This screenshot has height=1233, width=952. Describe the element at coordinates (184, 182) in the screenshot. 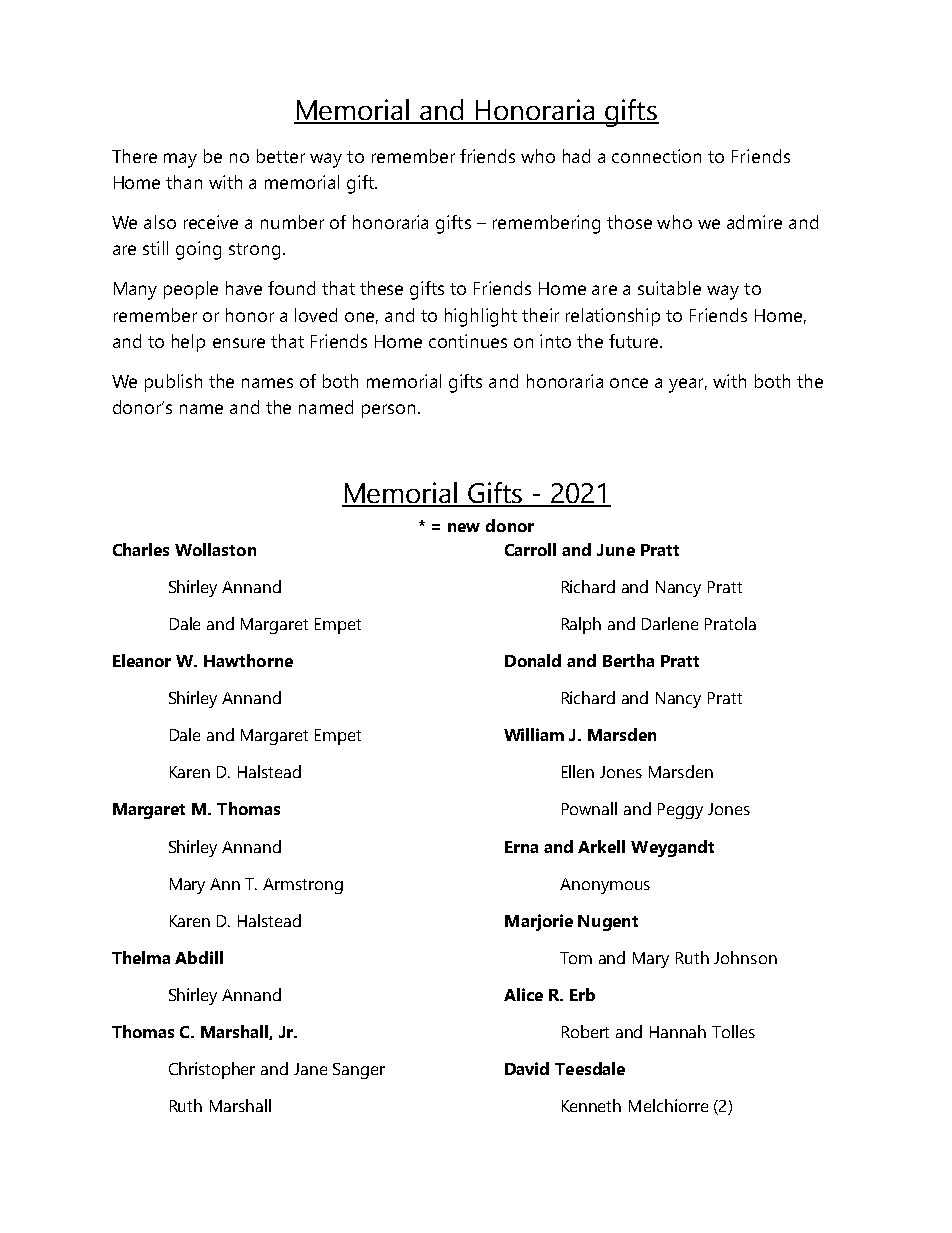

I see `than` at that location.
